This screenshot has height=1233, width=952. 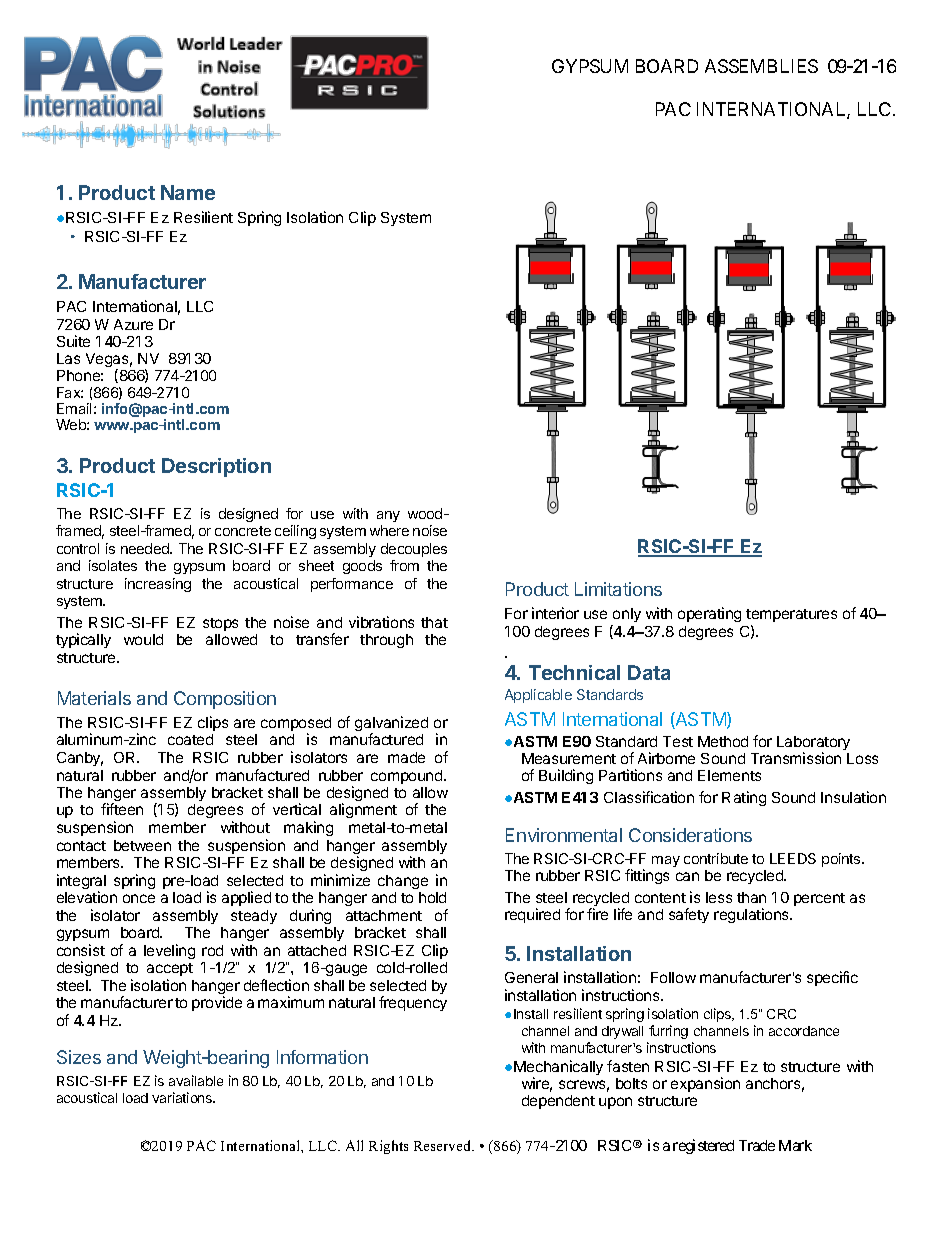 I want to click on Reserved, so click(x=444, y=1145).
